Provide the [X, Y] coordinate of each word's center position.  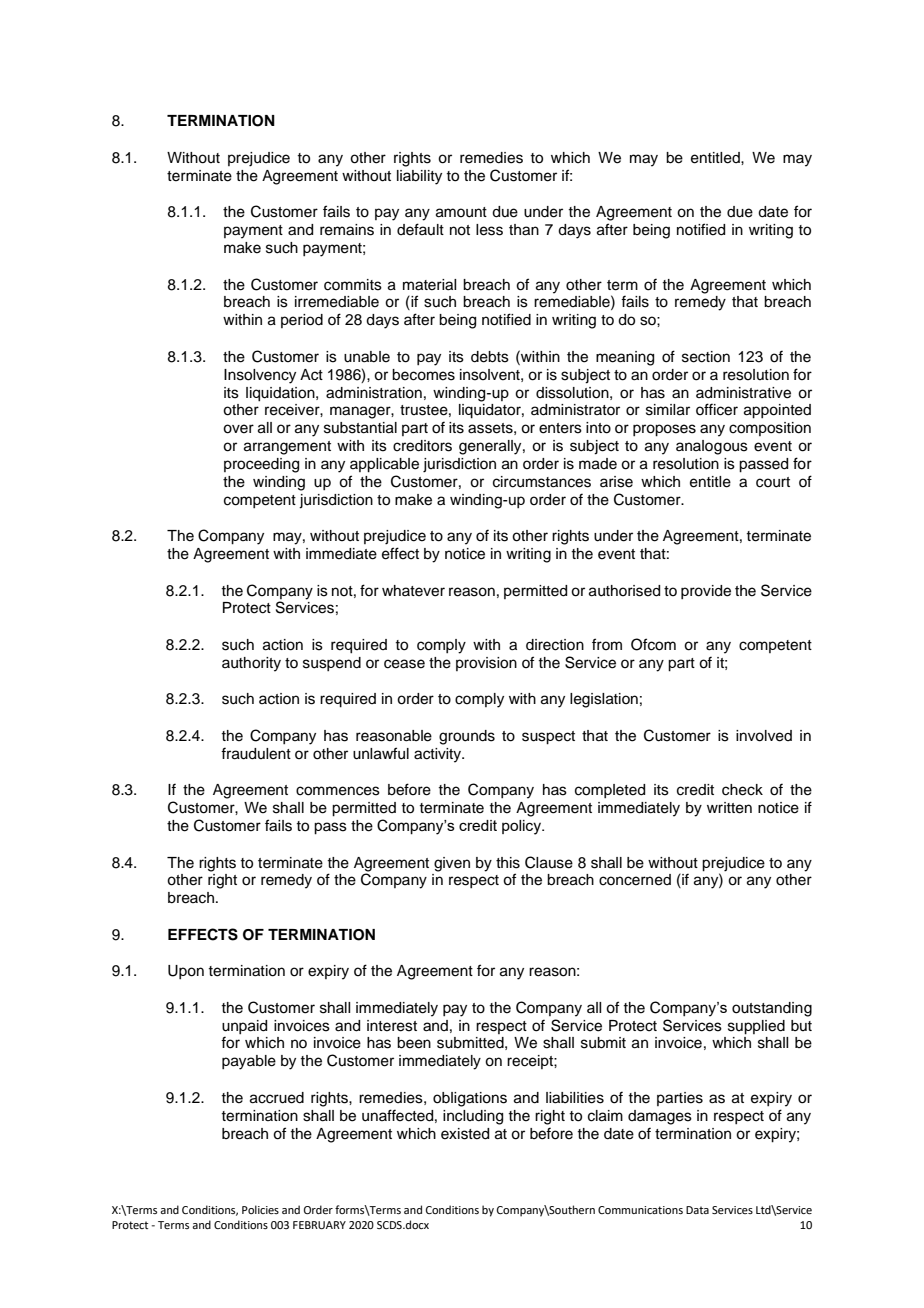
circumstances [542, 482]
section [706, 357]
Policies [260, 1209]
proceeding [261, 465]
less [489, 230]
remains [347, 230]
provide [706, 592]
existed [465, 1134]
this [508, 863]
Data [697, 1210]
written [729, 808]
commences [338, 791]
